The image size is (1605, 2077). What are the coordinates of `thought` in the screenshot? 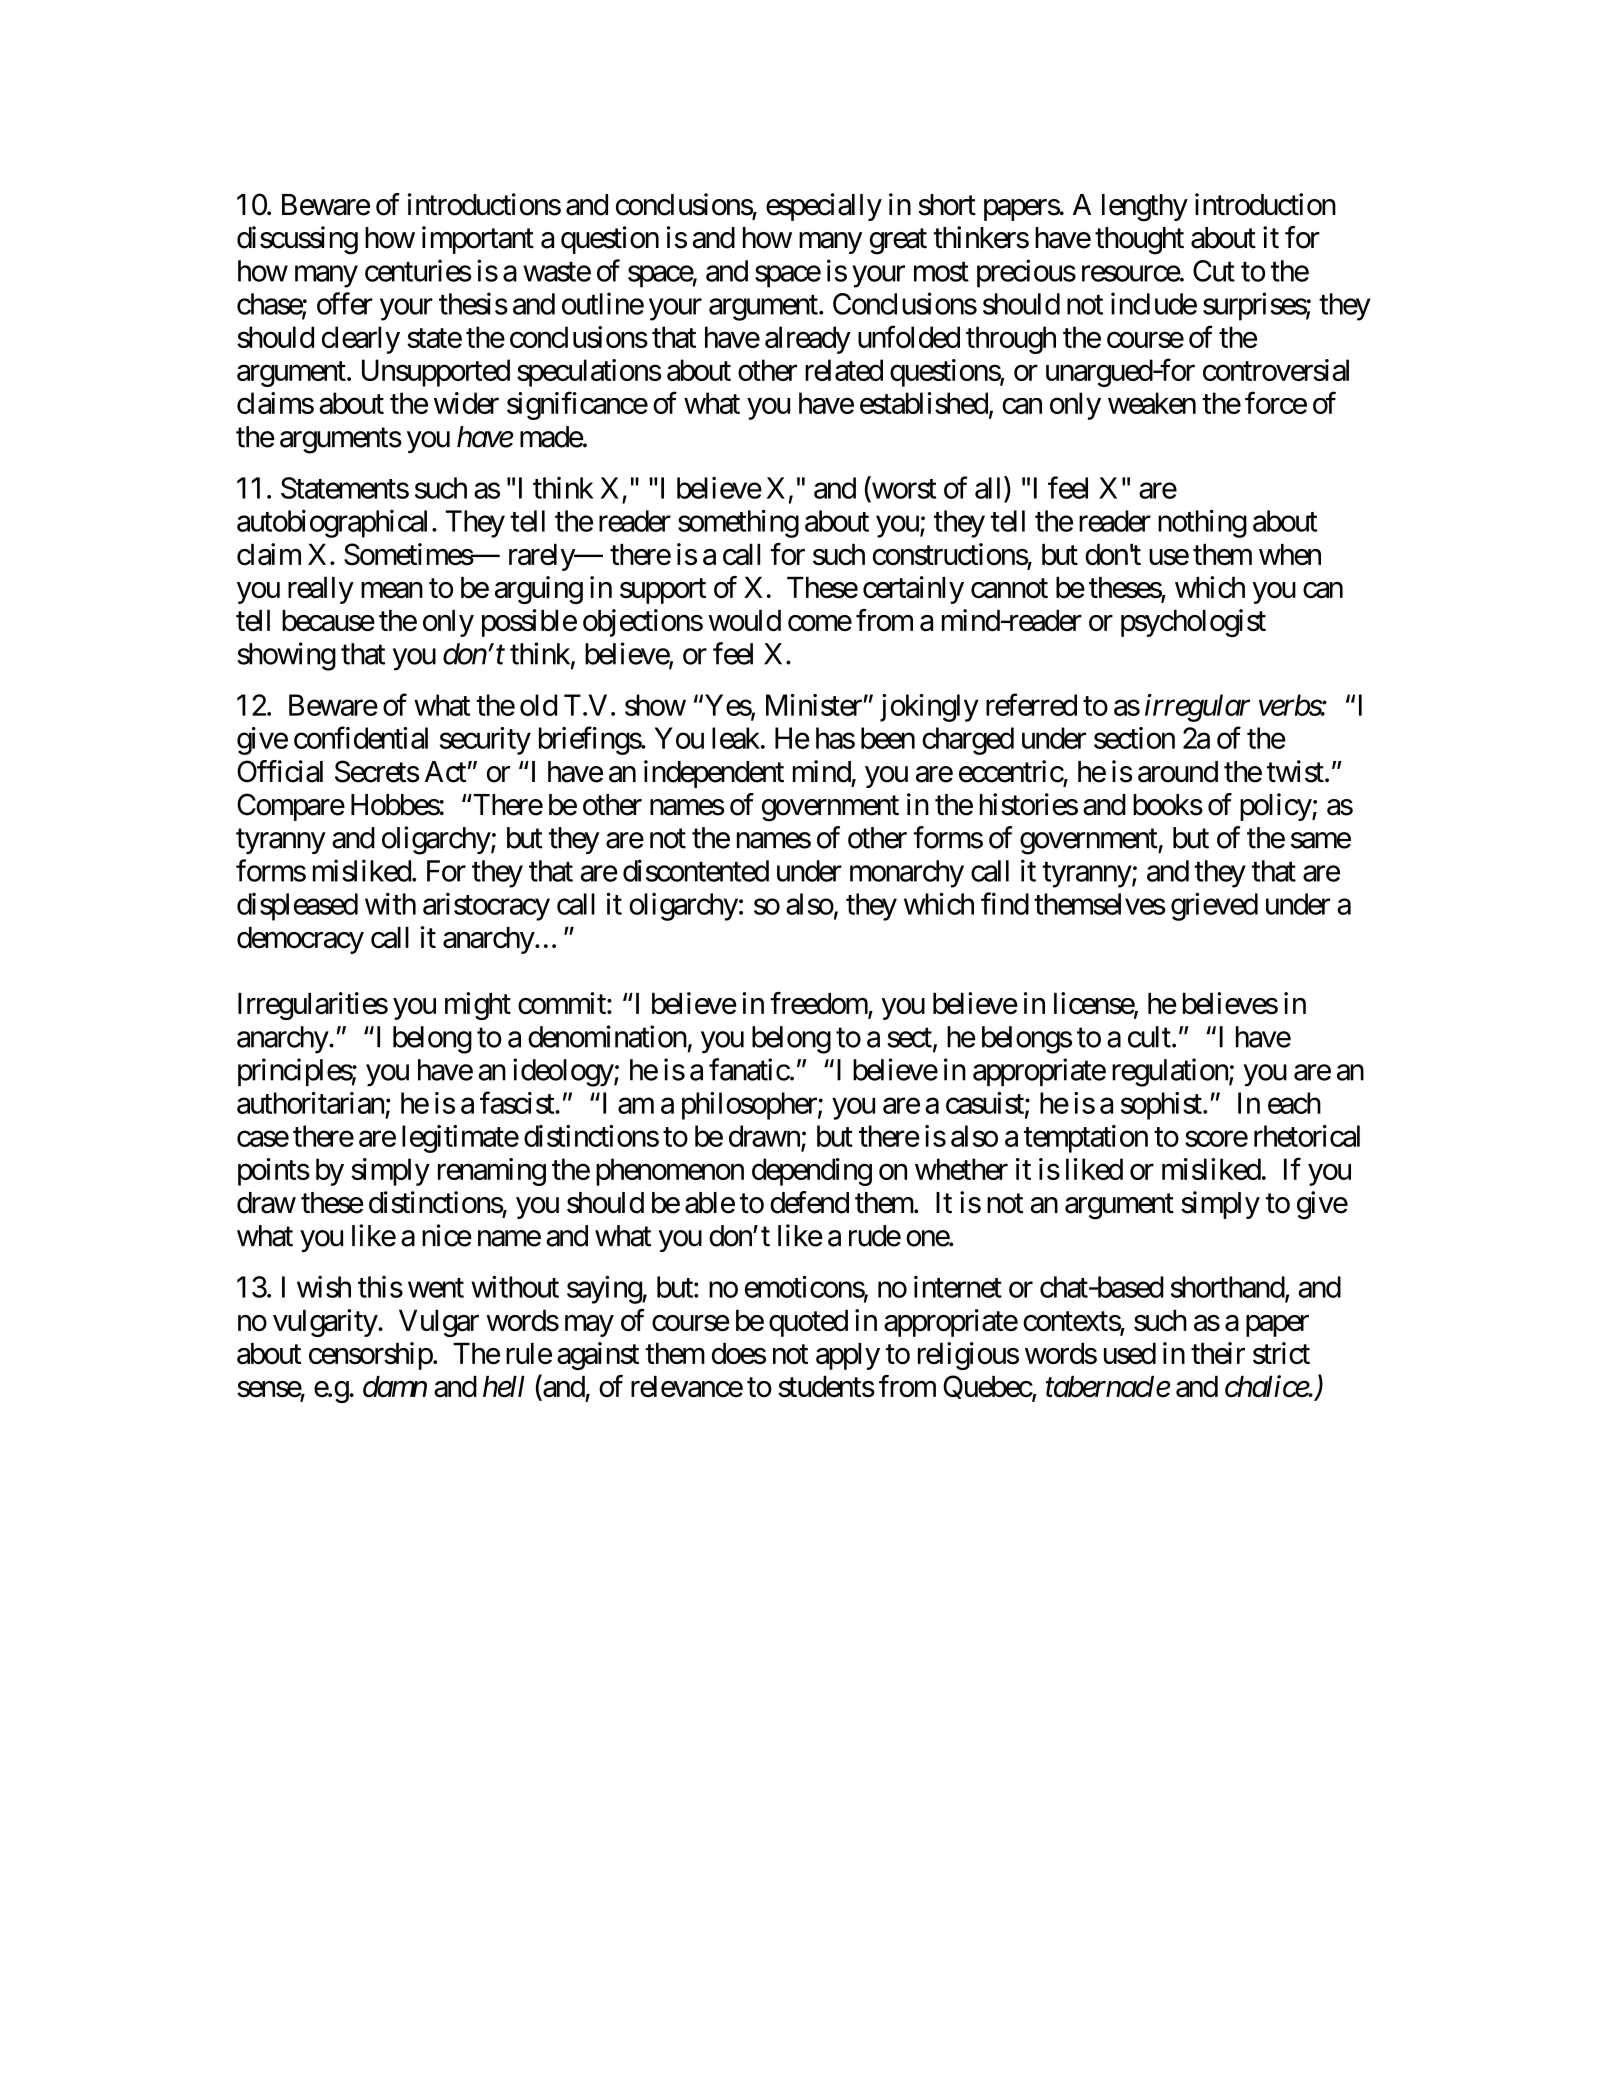 It's located at (1139, 241).
